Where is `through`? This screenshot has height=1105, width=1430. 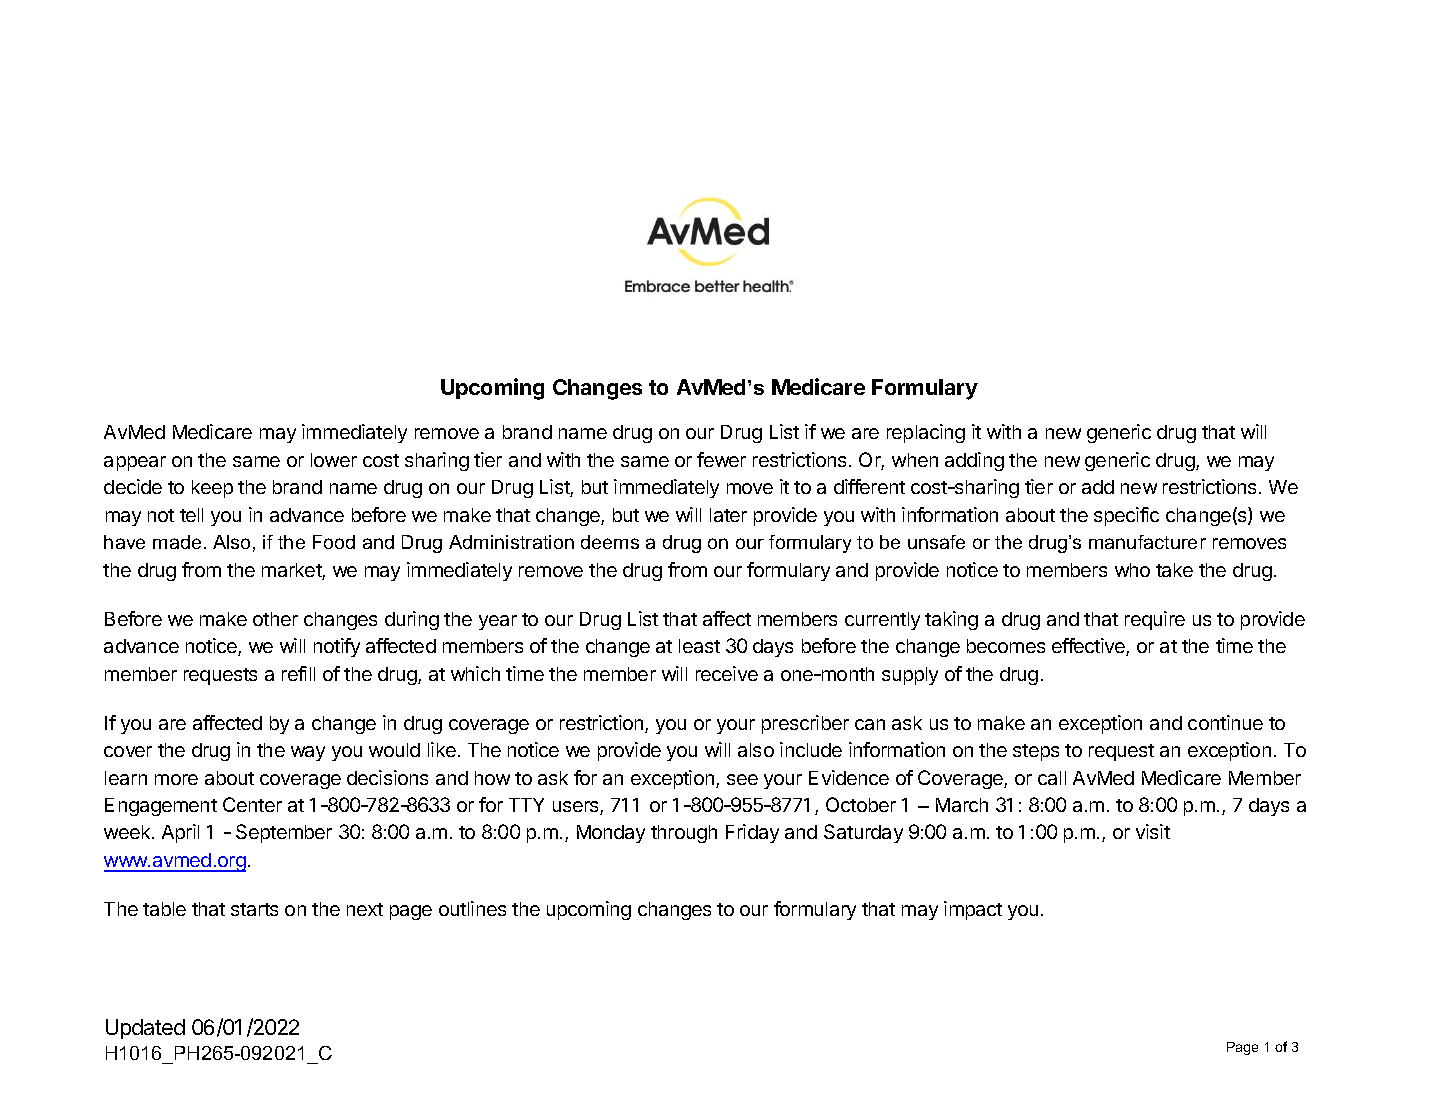 through is located at coordinates (684, 834).
